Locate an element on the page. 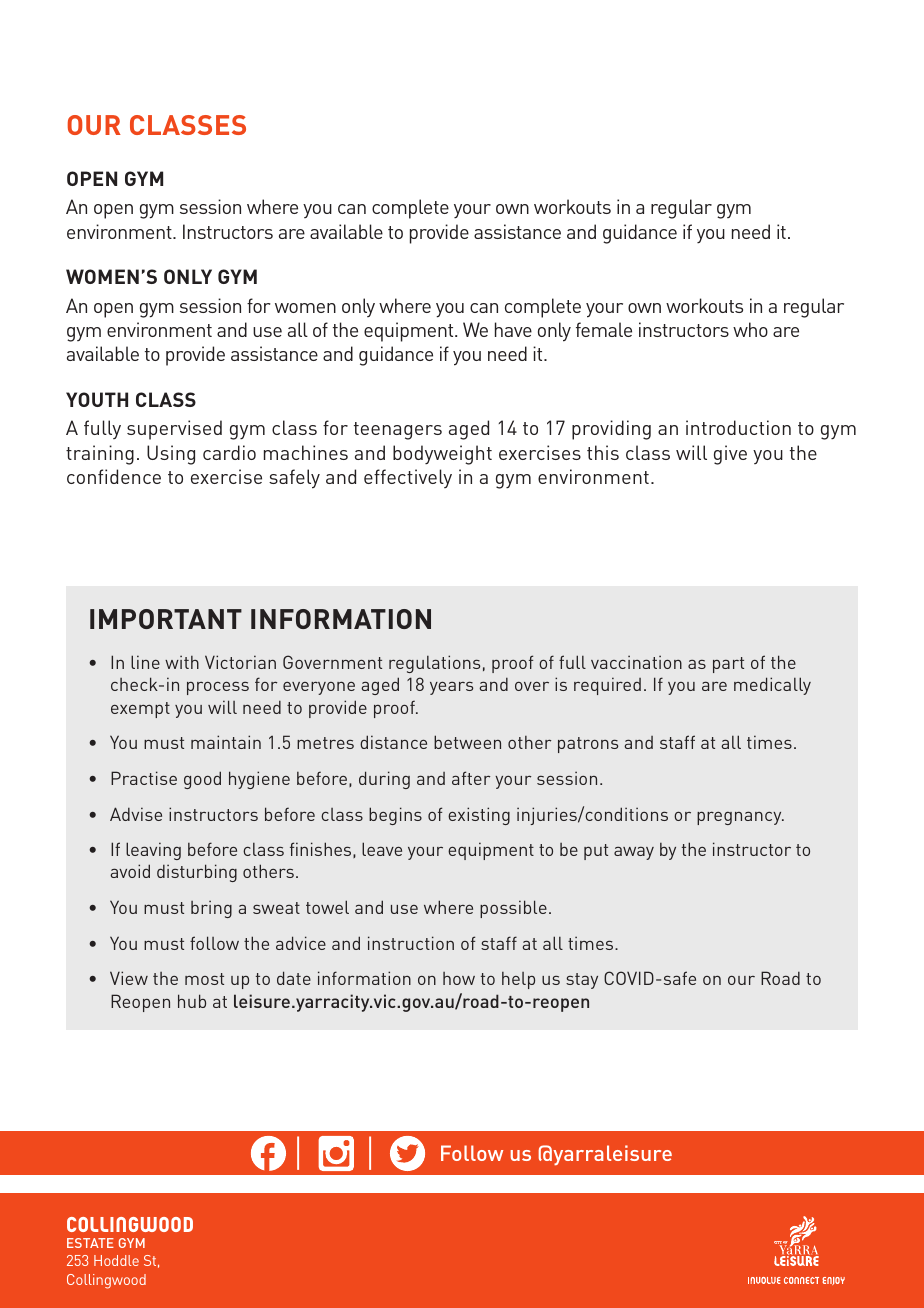 The width and height of the document is (924, 1308). who is located at coordinates (750, 329).
